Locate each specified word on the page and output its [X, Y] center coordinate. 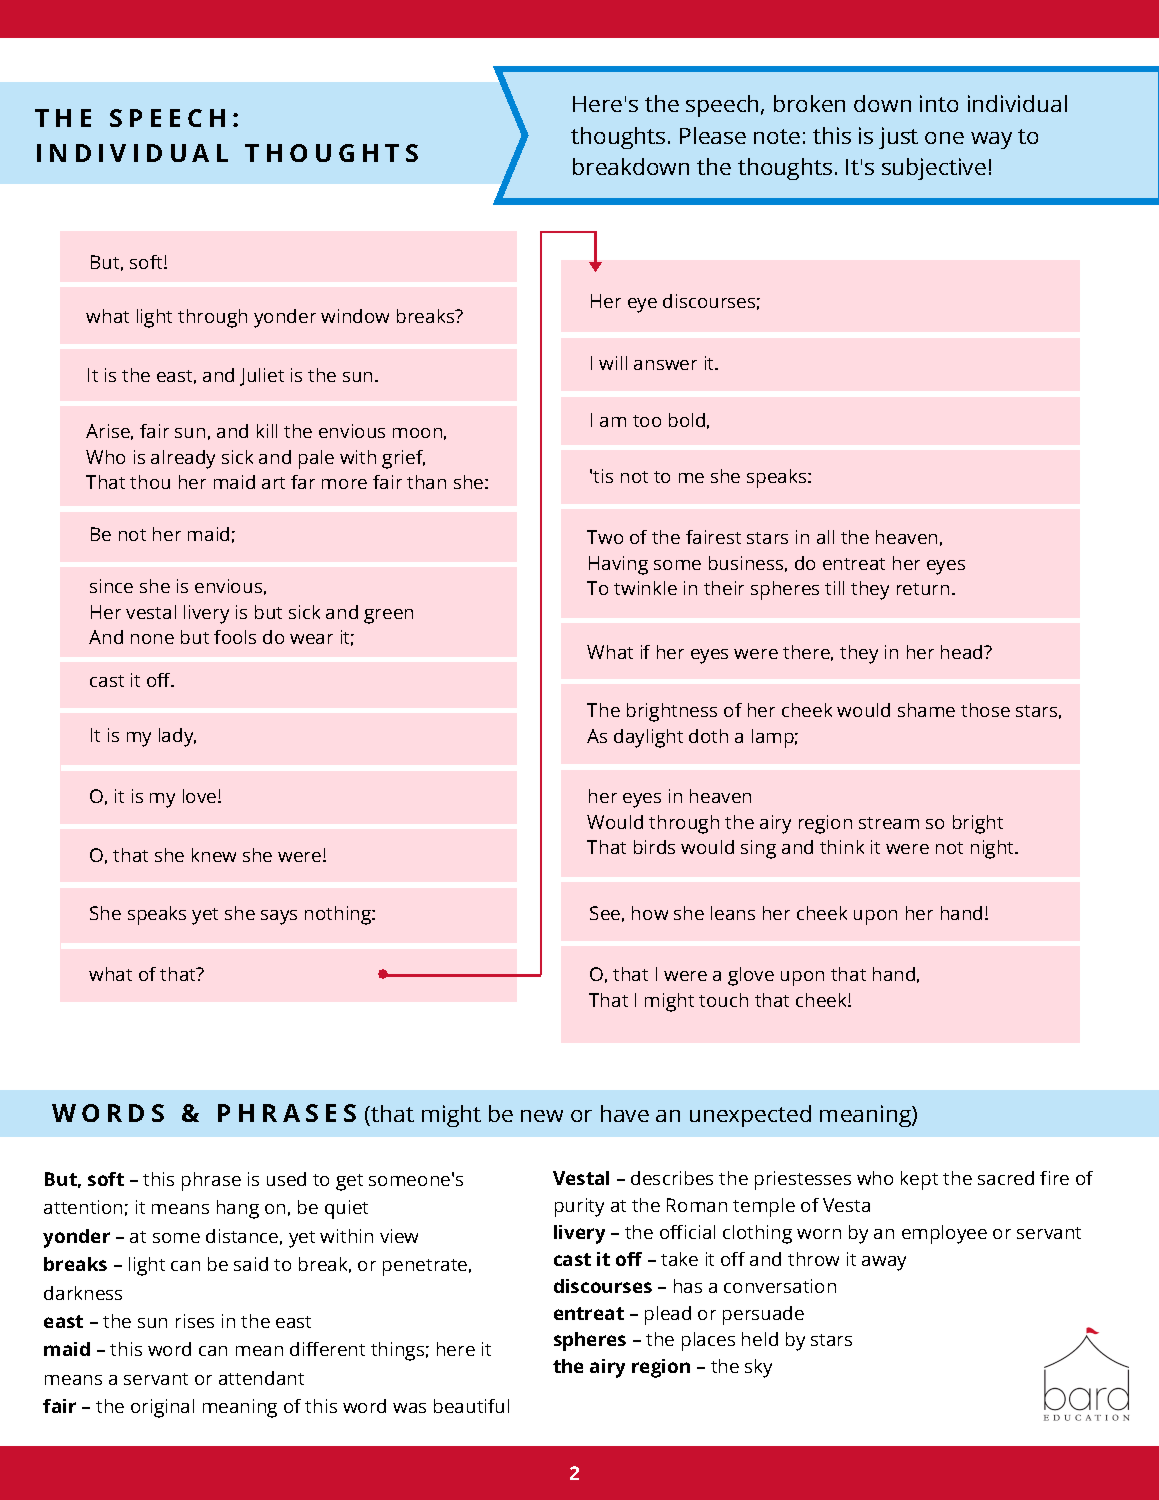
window [355, 316]
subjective [934, 169]
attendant [261, 1378]
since [111, 586]
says [279, 917]
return [923, 589]
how [650, 913]
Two [605, 537]
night [994, 849]
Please [713, 135]
